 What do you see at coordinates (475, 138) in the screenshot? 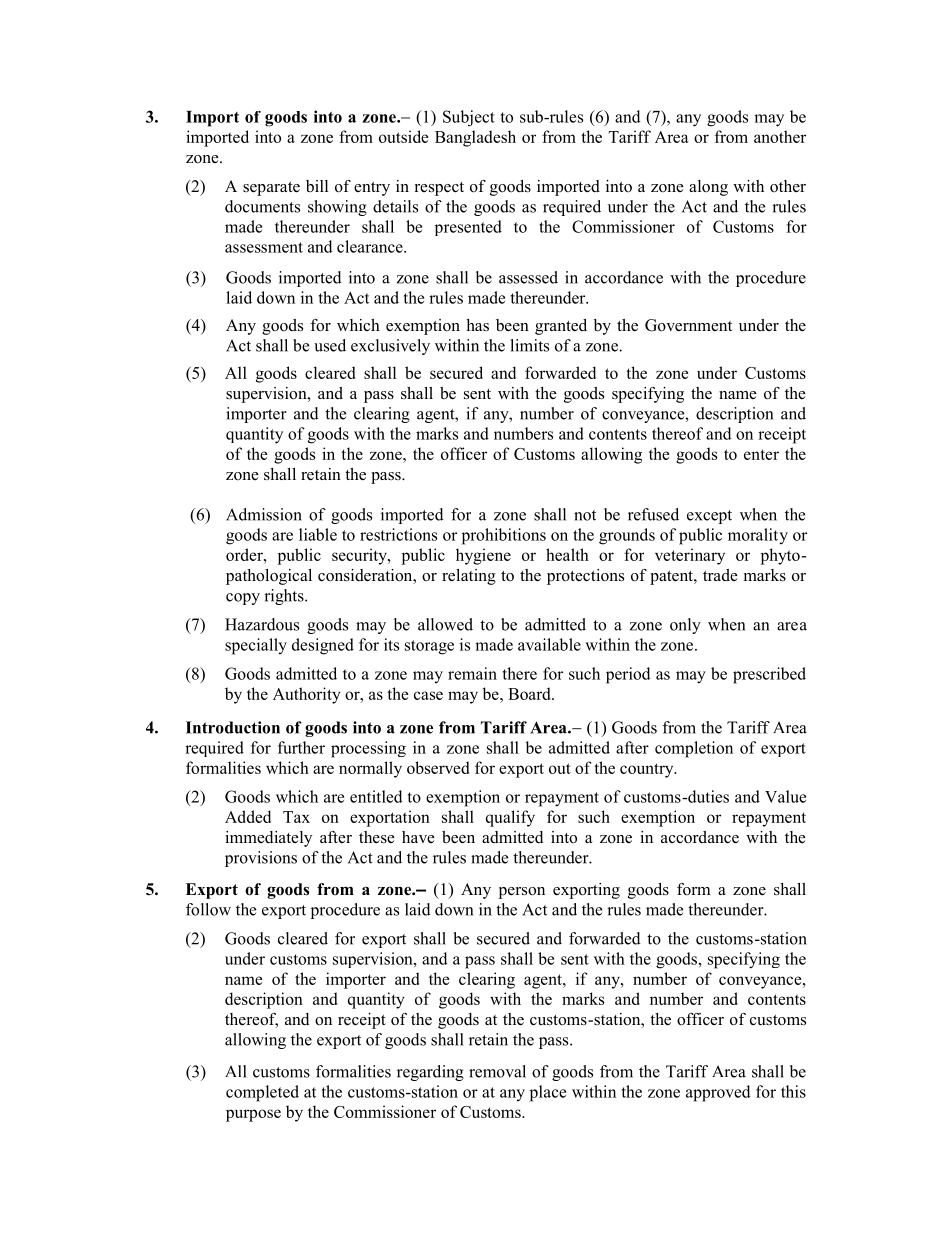
I see `Bangladesh` at bounding box center [475, 138].
